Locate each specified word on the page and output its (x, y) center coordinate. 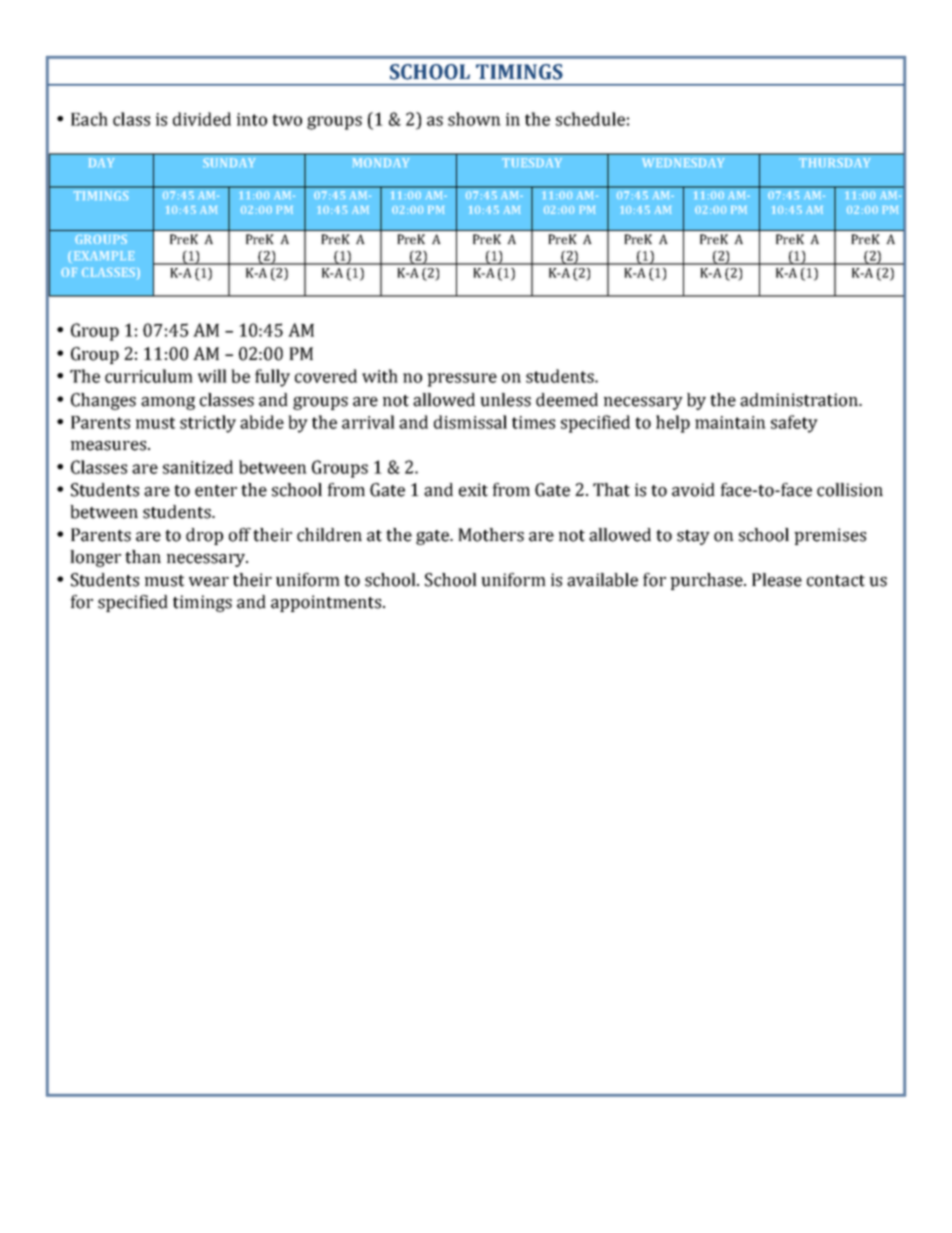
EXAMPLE (104, 255)
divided (202, 119)
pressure (462, 380)
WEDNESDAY (683, 162)
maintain (730, 422)
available (602, 580)
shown (474, 119)
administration (800, 400)
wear (209, 582)
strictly (208, 424)
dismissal (470, 422)
